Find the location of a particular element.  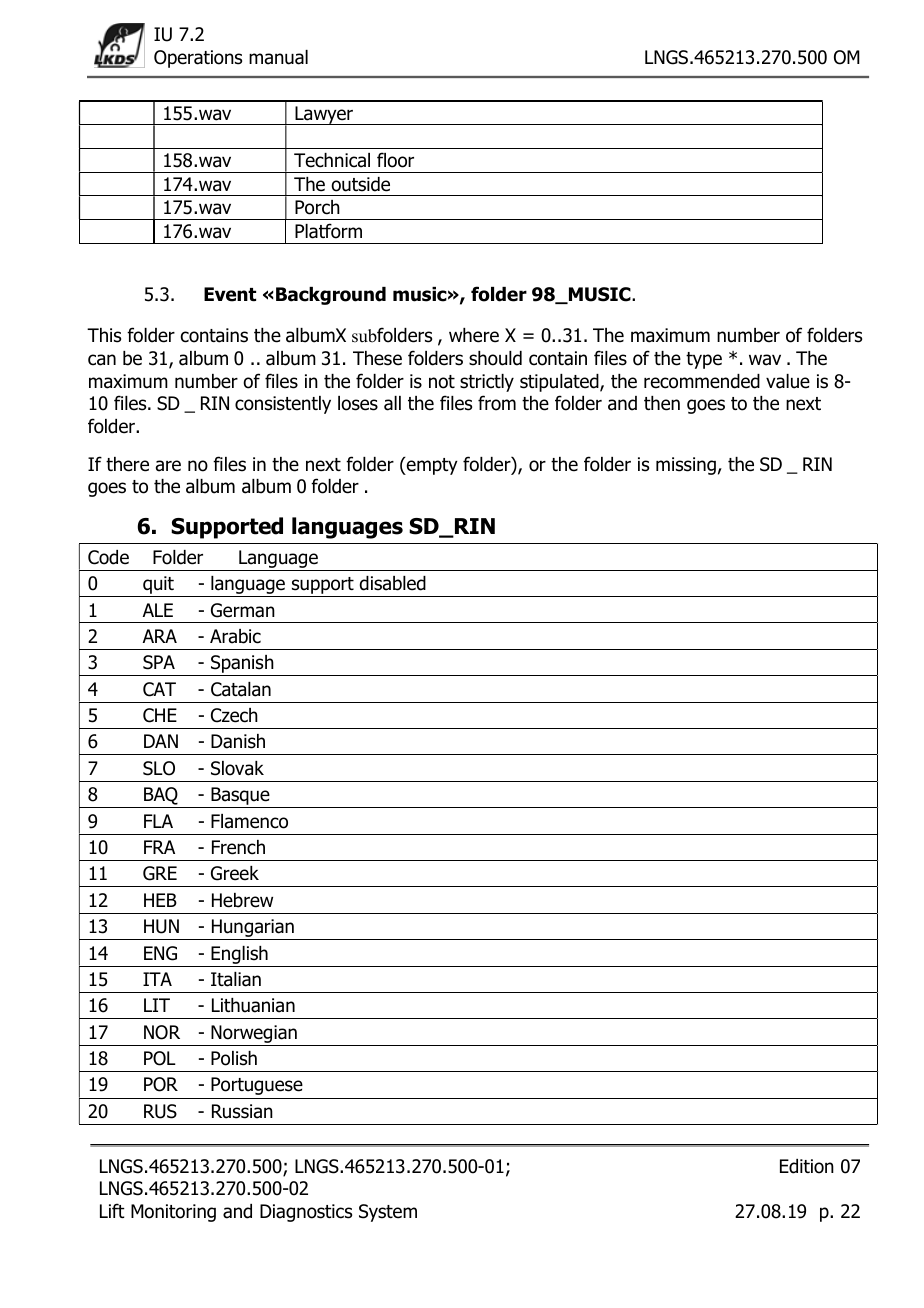

disabled is located at coordinates (392, 583).
